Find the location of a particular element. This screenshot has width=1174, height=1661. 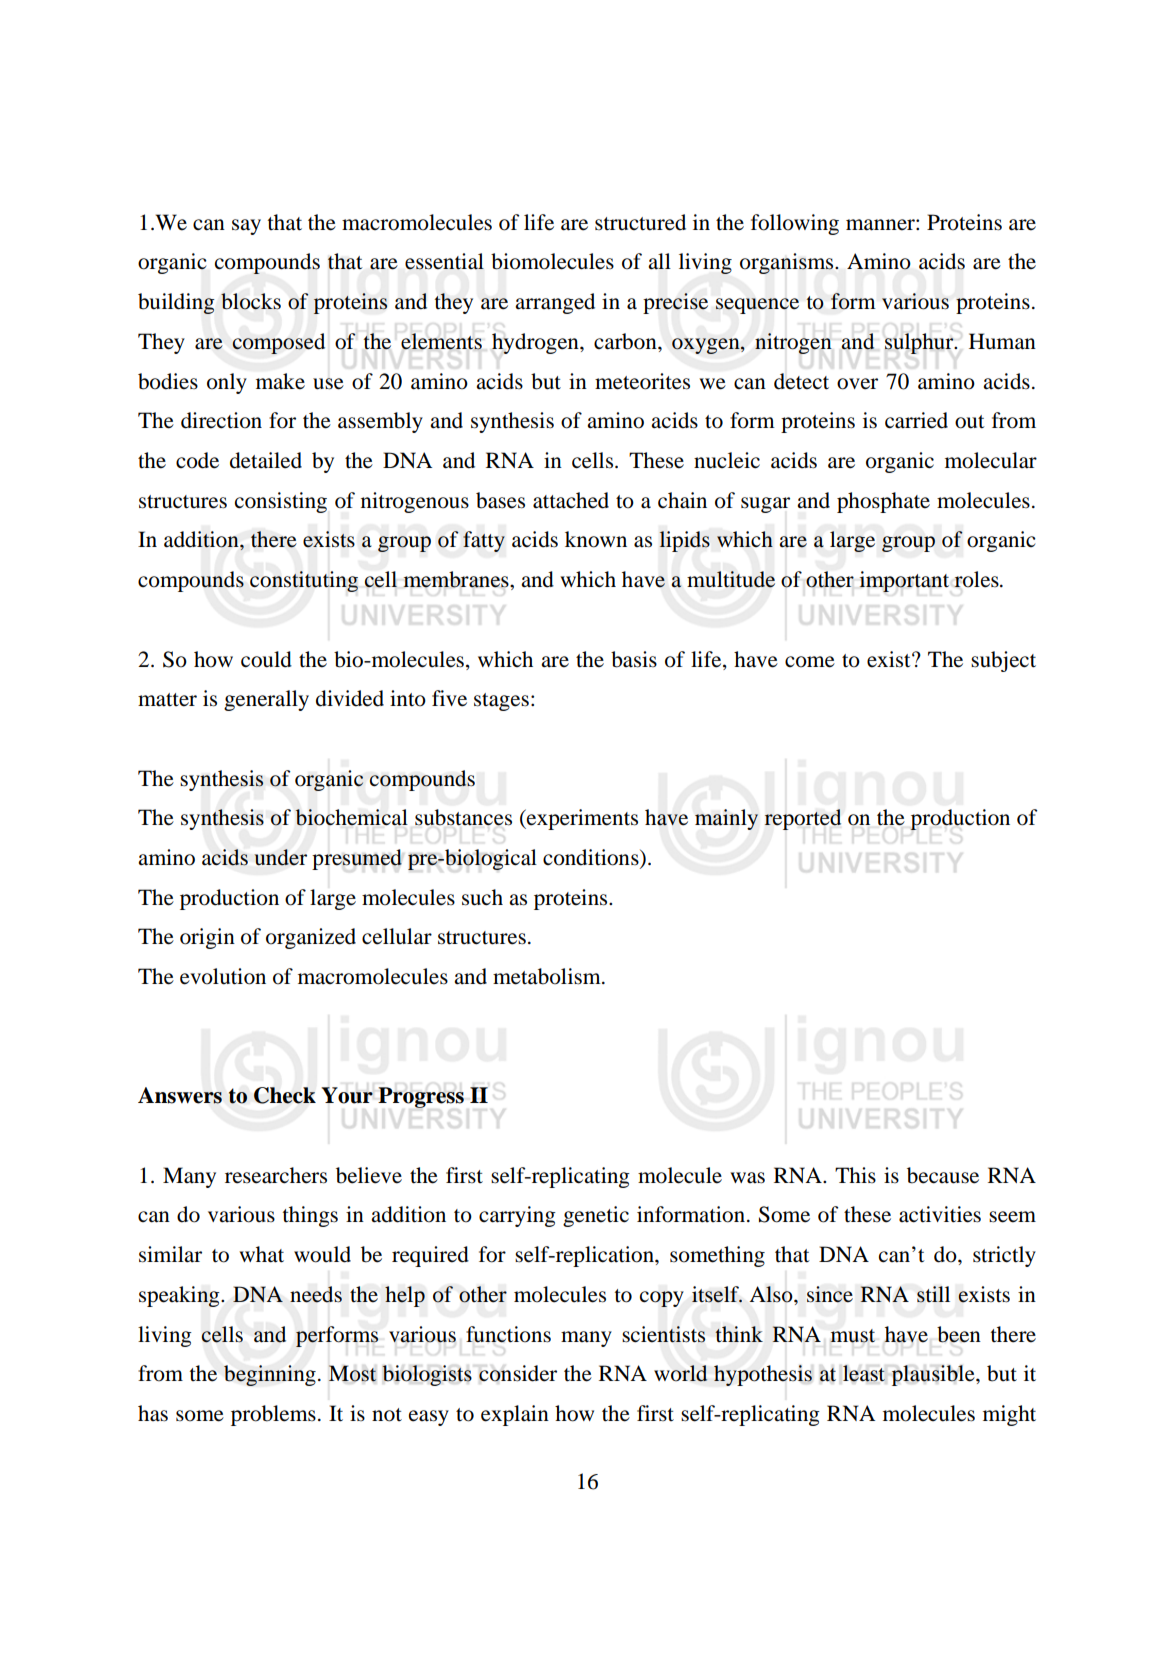

under is located at coordinates (281, 857).
